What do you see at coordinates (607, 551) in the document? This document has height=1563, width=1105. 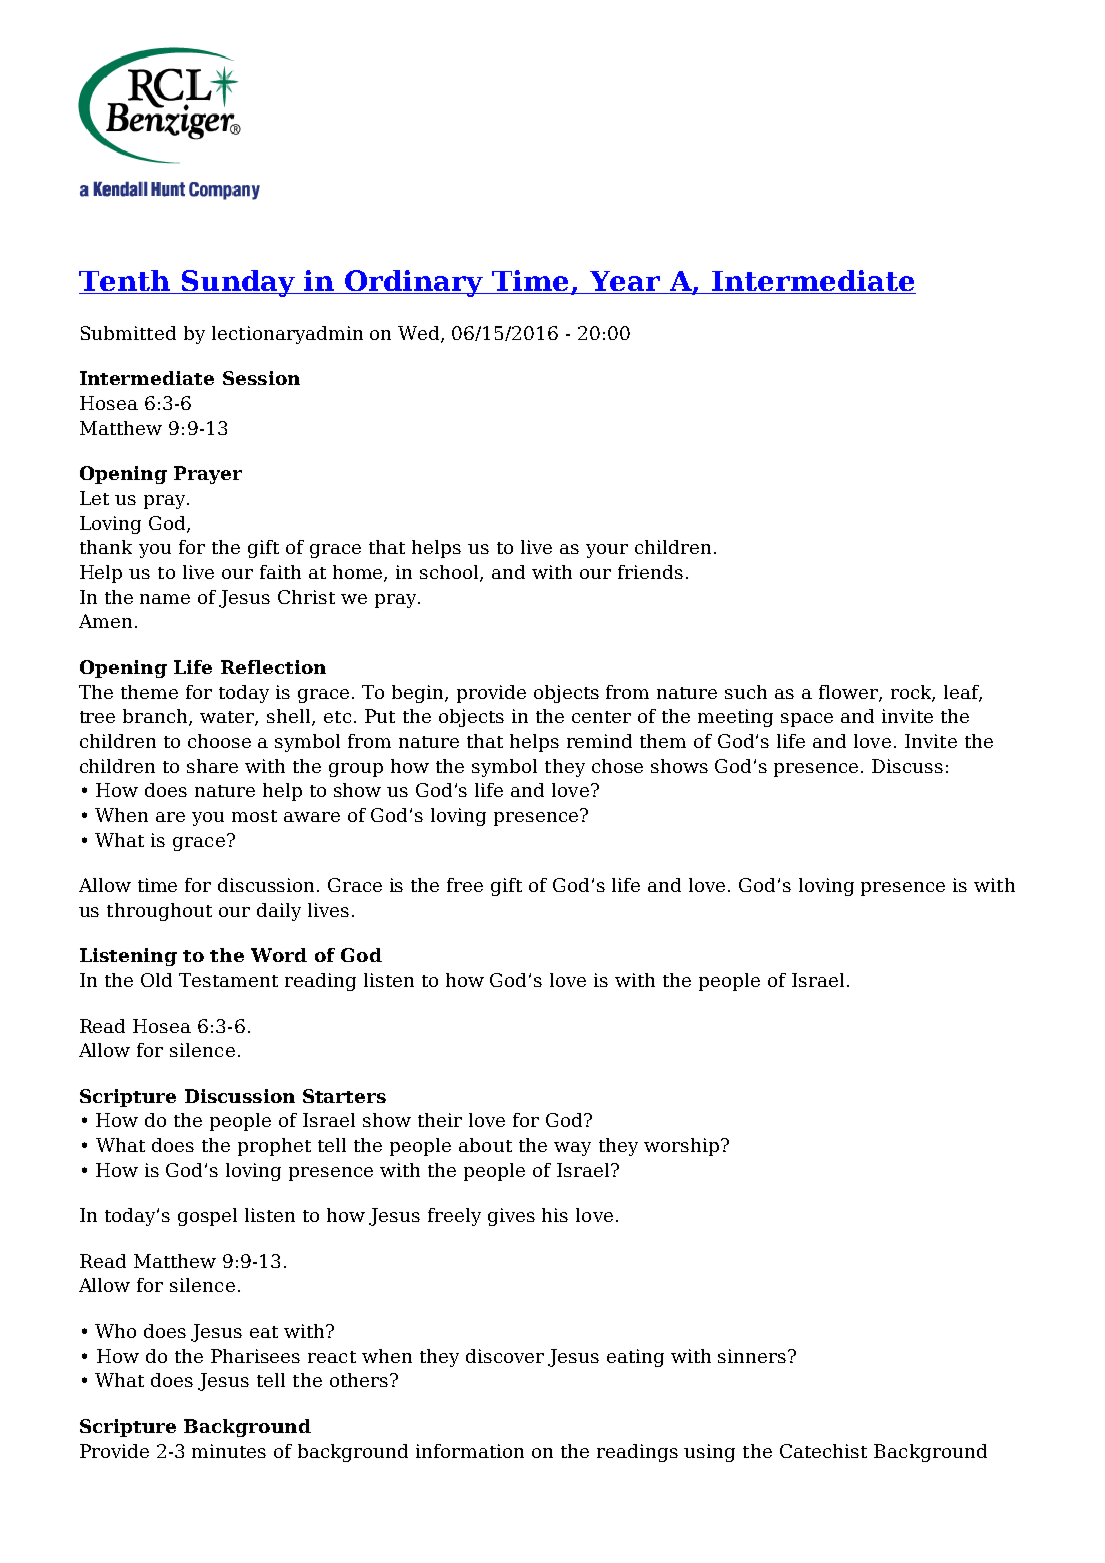 I see `your` at bounding box center [607, 551].
